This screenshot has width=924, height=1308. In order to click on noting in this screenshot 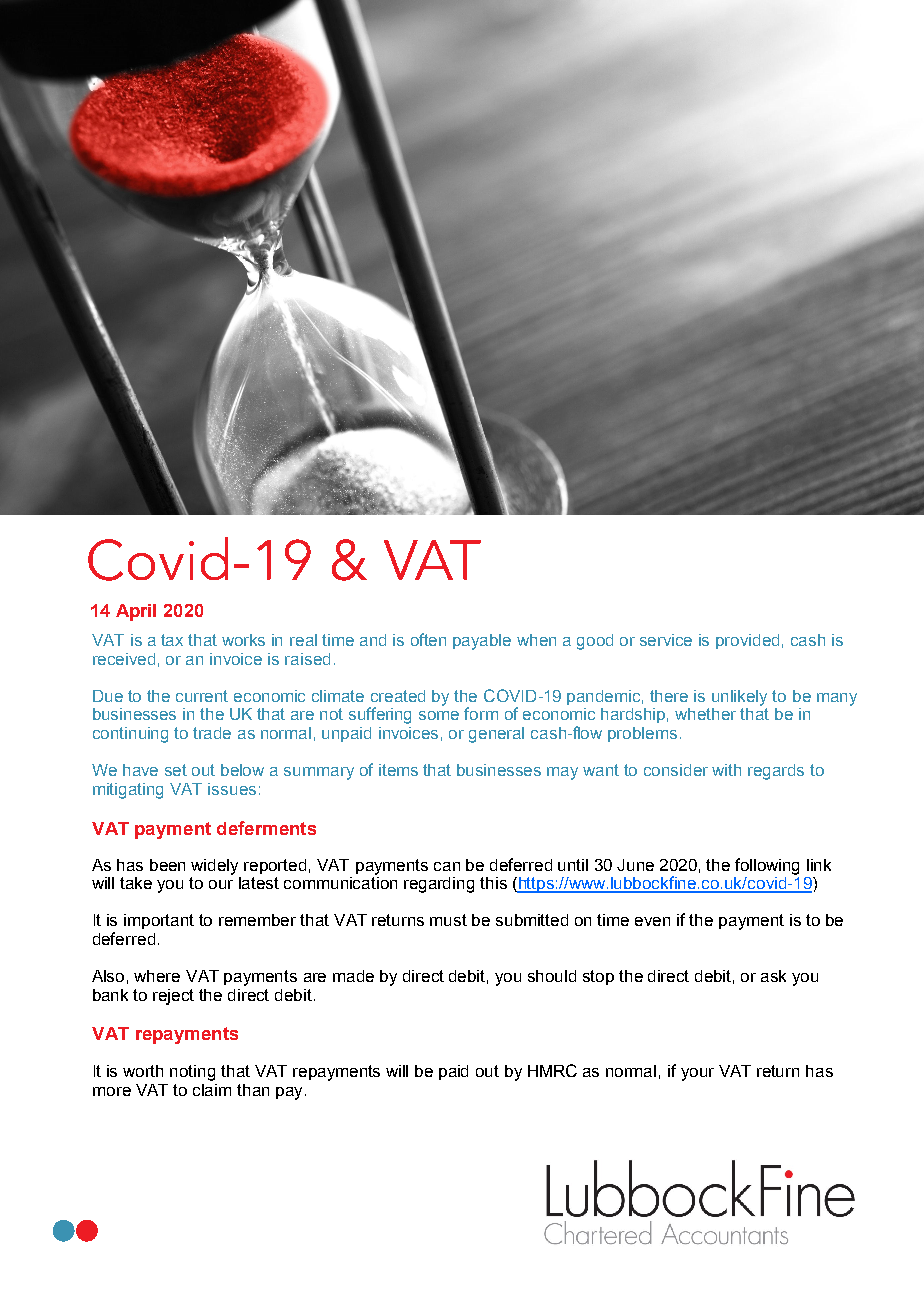, I will do `click(192, 1073)`.
